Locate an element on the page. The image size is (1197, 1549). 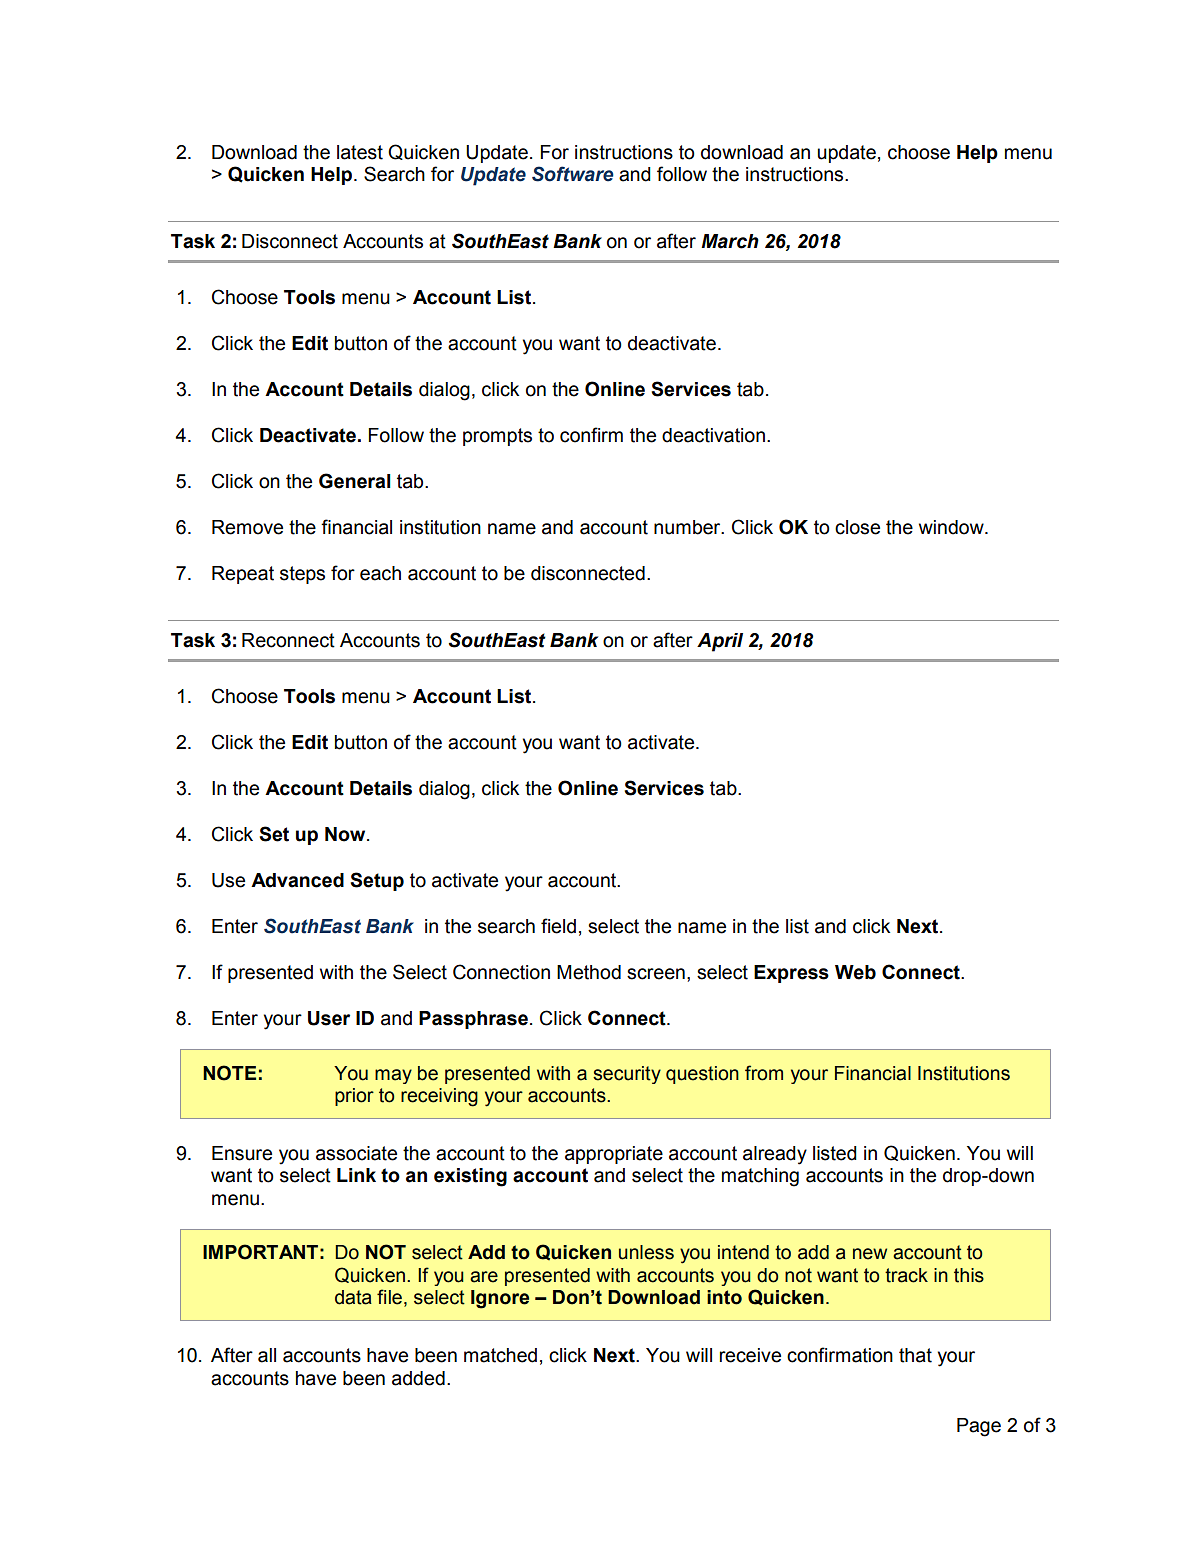
latest is located at coordinates (360, 152).
